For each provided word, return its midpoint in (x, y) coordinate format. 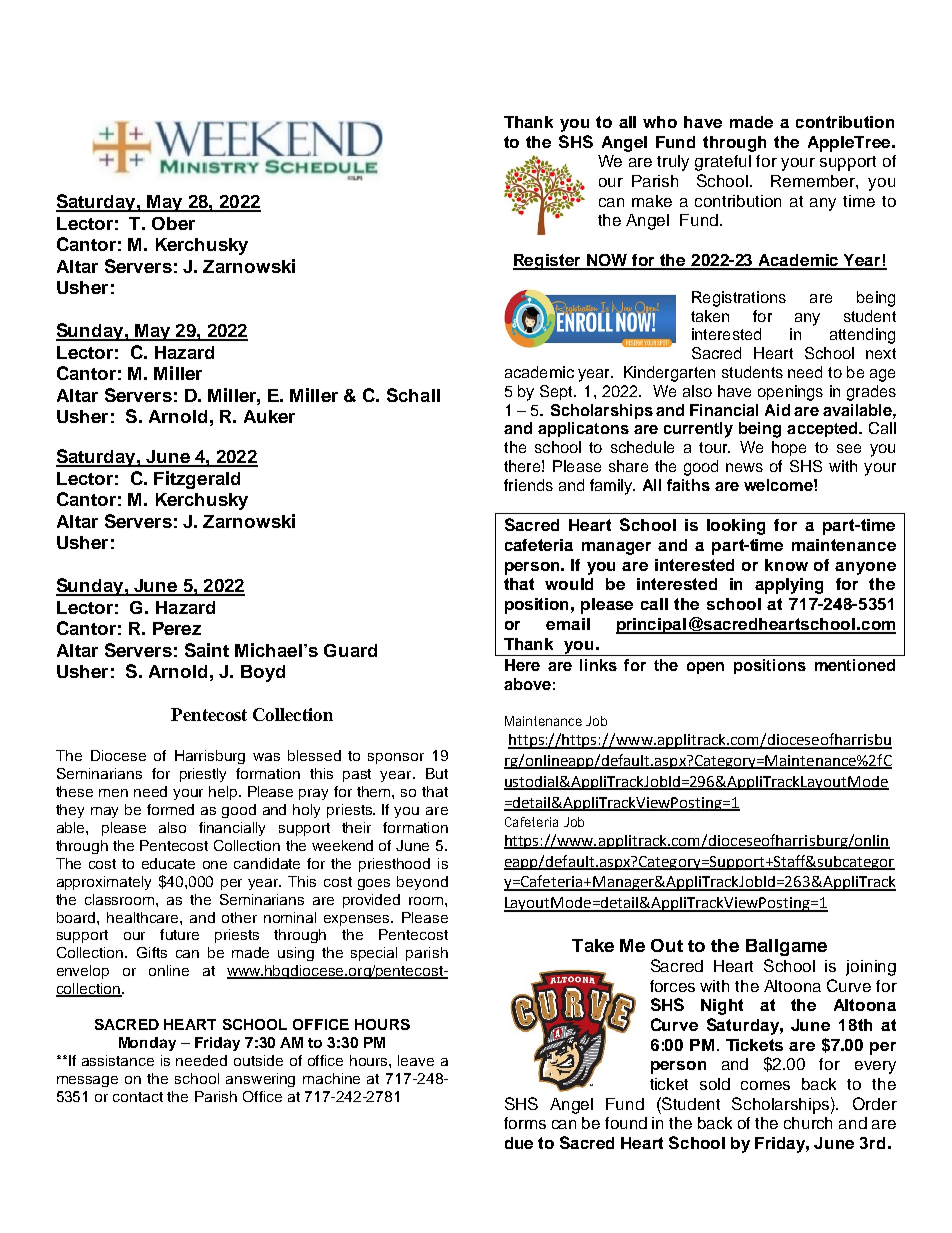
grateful (723, 163)
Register (548, 262)
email (568, 624)
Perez (177, 628)
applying (789, 586)
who (660, 122)
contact (138, 1097)
